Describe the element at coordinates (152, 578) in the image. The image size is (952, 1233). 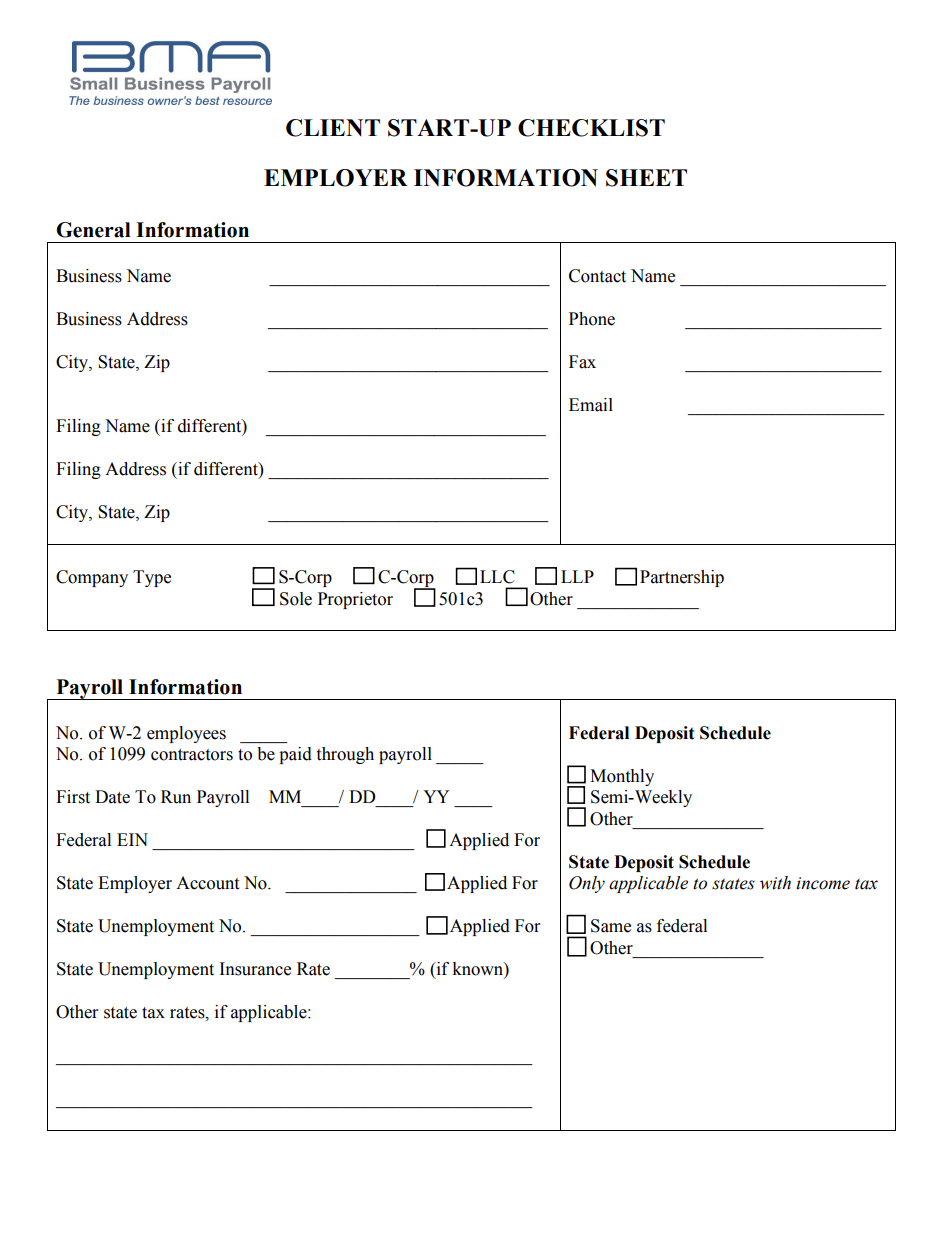
I see `Type` at that location.
